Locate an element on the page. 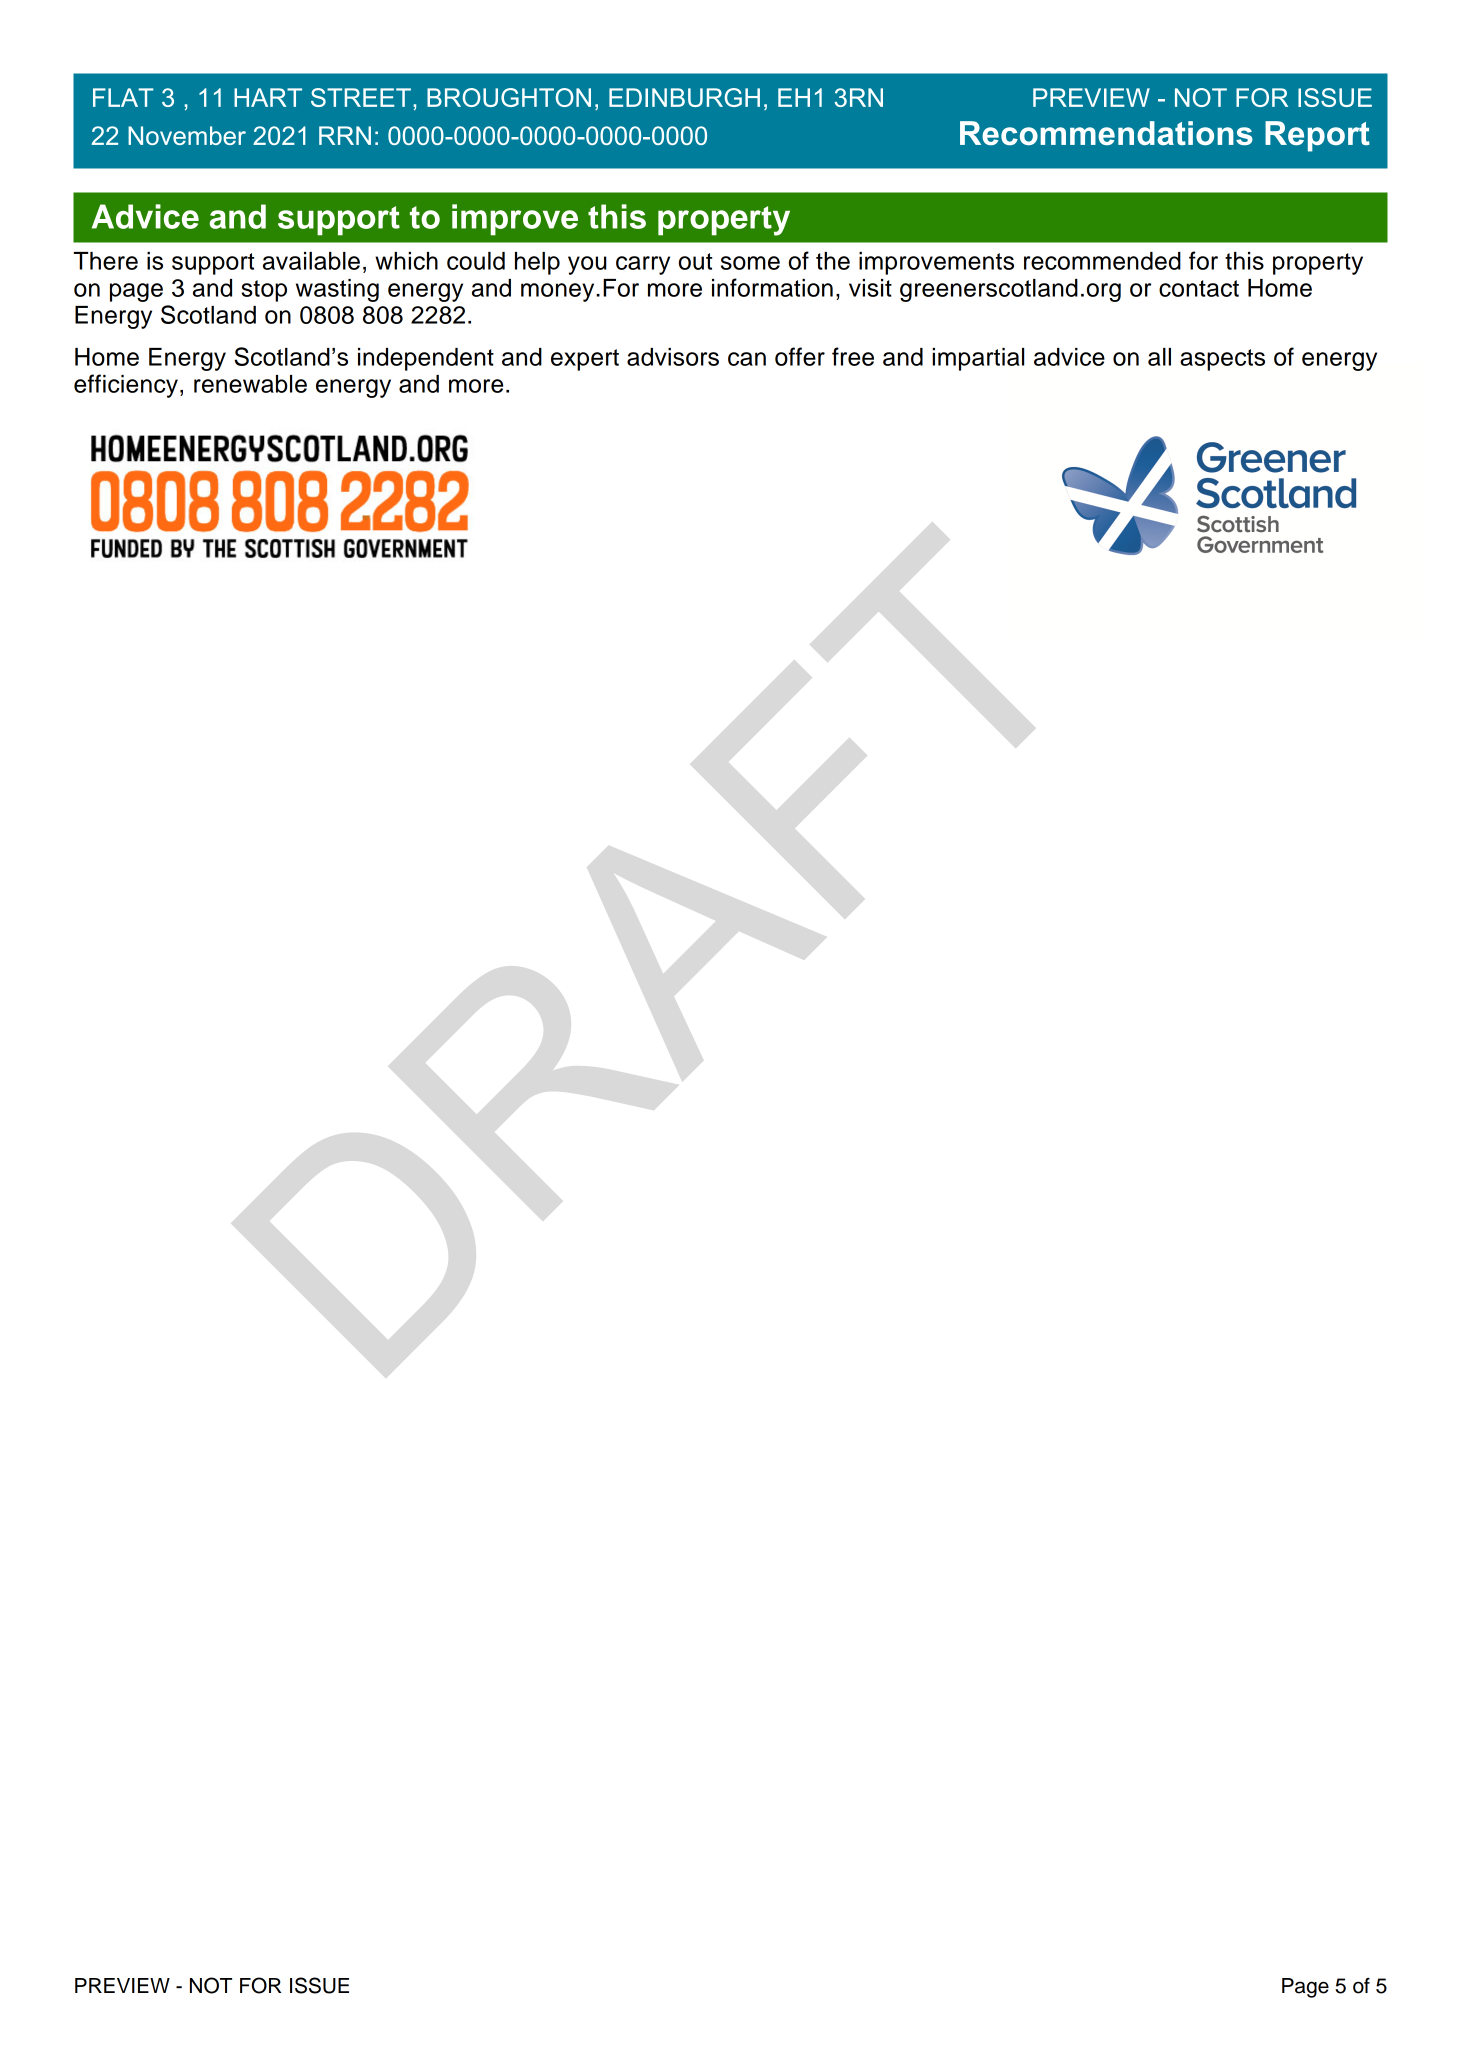 Image resolution: width=1461 pixels, height=2068 pixels. contact is located at coordinates (1199, 288).
